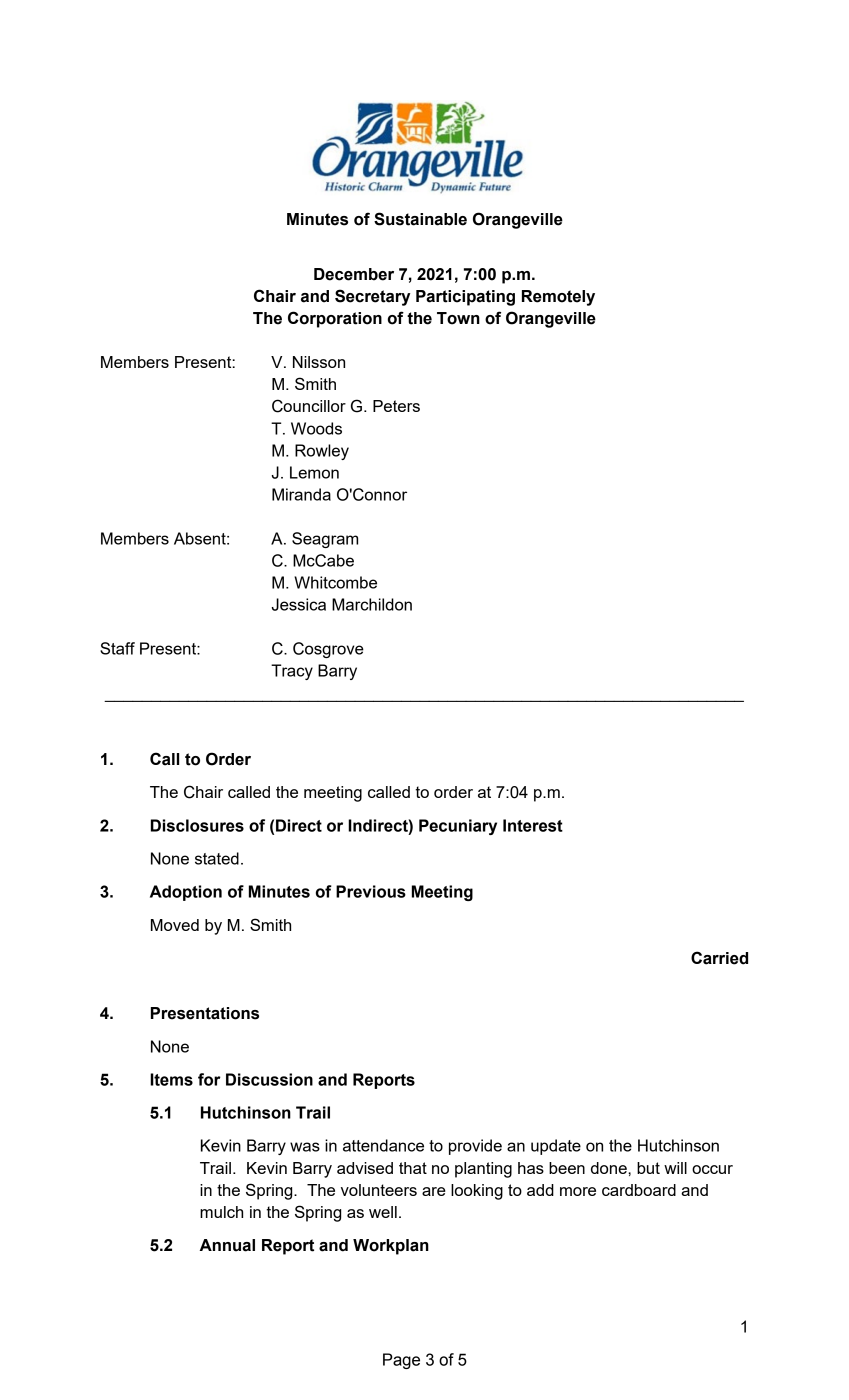  I want to click on Annual, so click(227, 1245).
